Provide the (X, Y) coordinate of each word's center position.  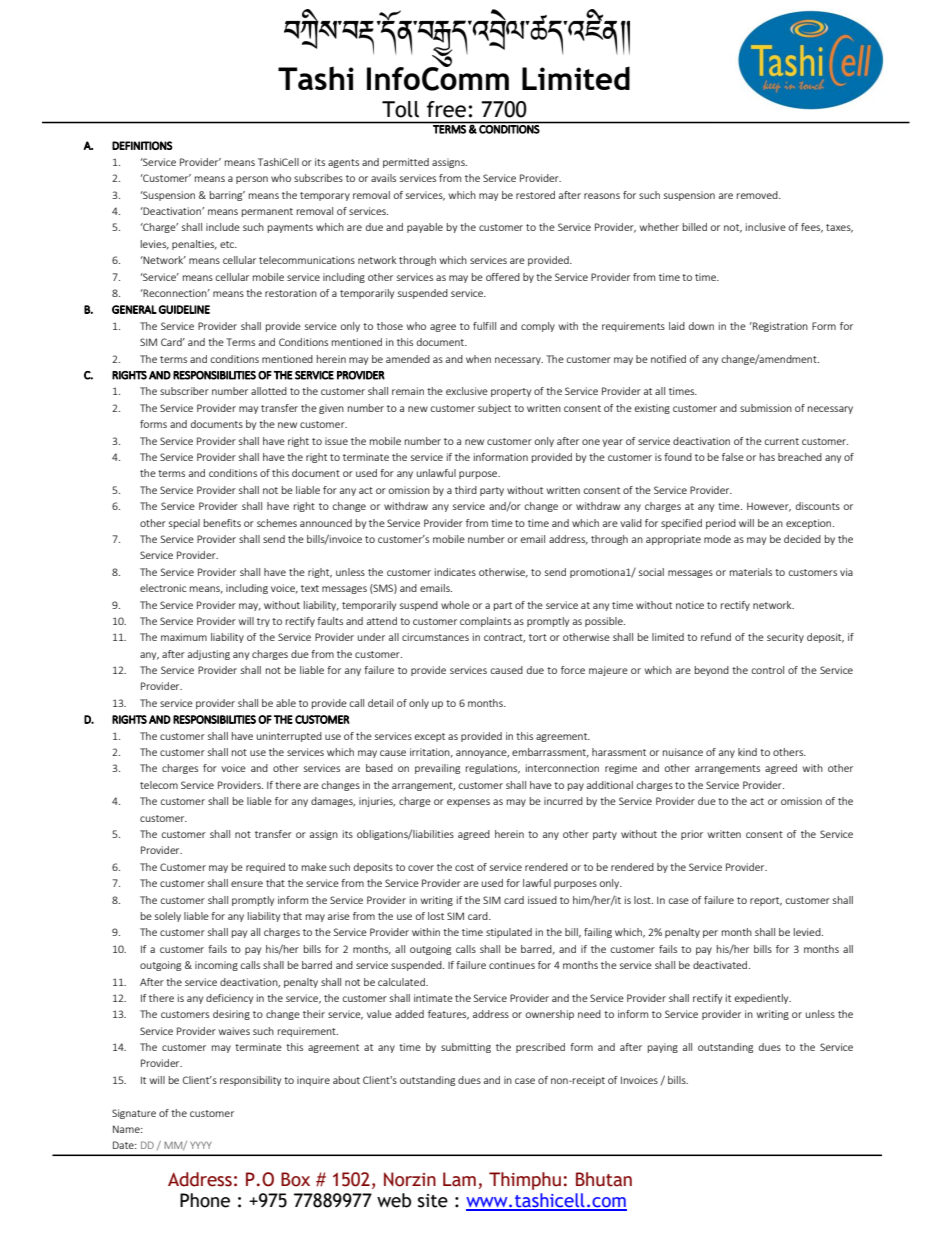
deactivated (720, 965)
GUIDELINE (184, 309)
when (478, 359)
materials (751, 572)
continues (512, 965)
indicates (455, 572)
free (446, 109)
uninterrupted (289, 737)
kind (747, 752)
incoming (216, 966)
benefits (222, 523)
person (252, 180)
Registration (779, 327)
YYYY (201, 1145)
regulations (493, 769)
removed (758, 195)
